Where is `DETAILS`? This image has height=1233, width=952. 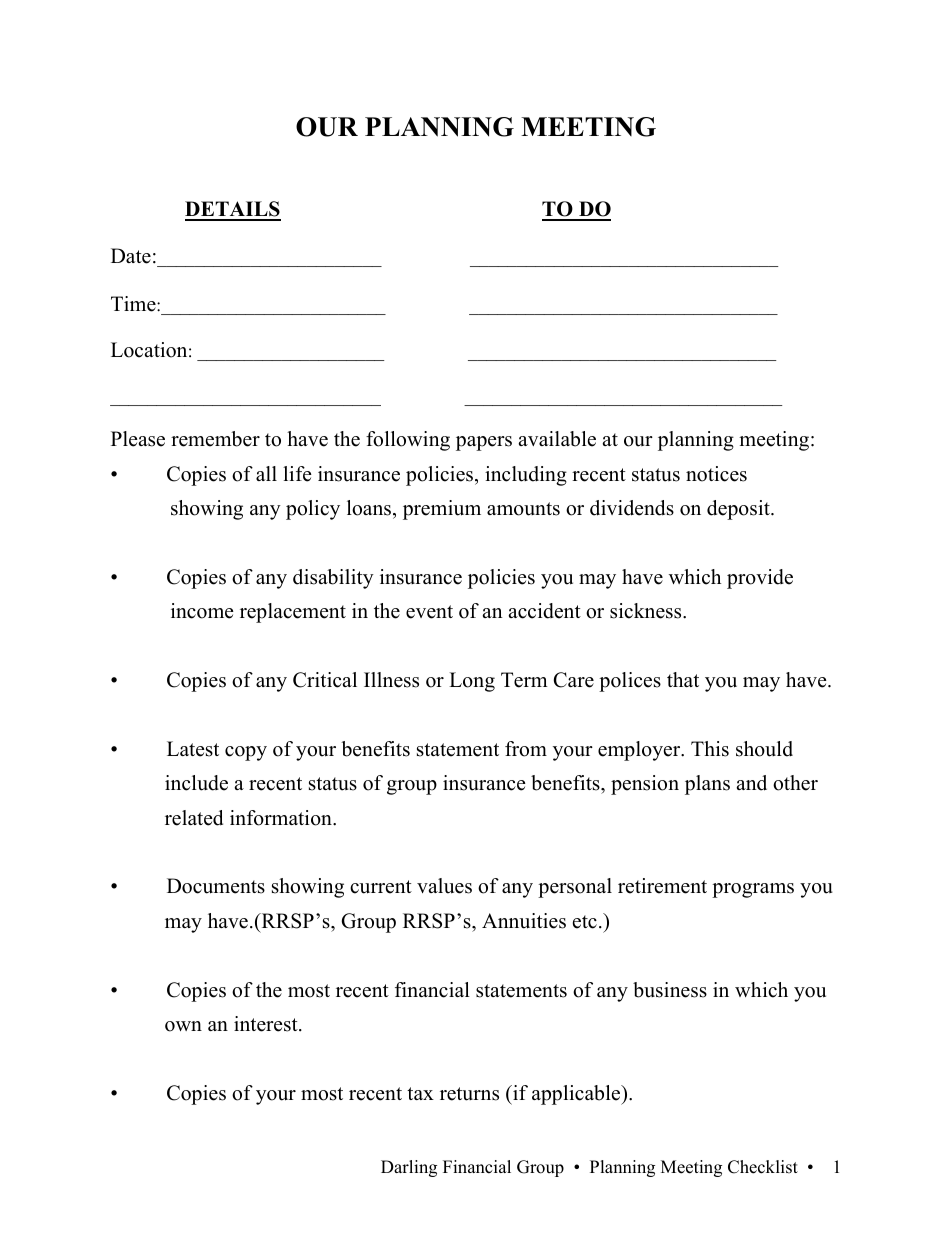 DETAILS is located at coordinates (233, 210).
